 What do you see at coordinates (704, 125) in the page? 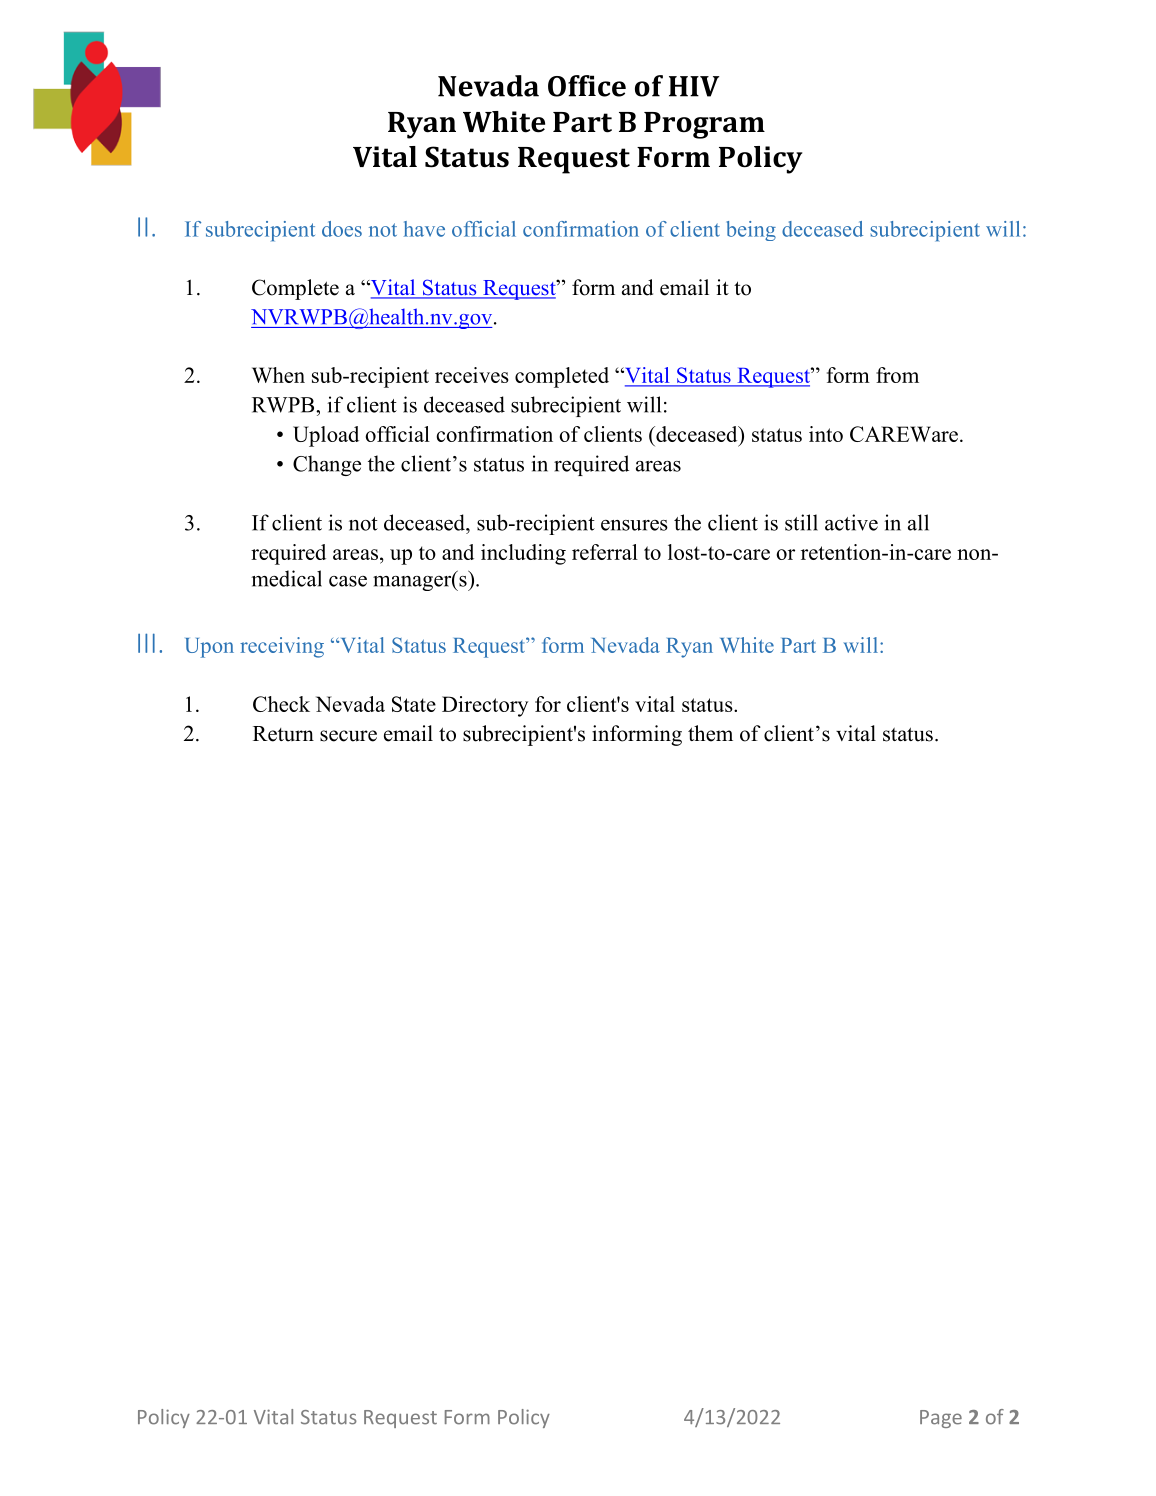
I see `Program` at bounding box center [704, 125].
